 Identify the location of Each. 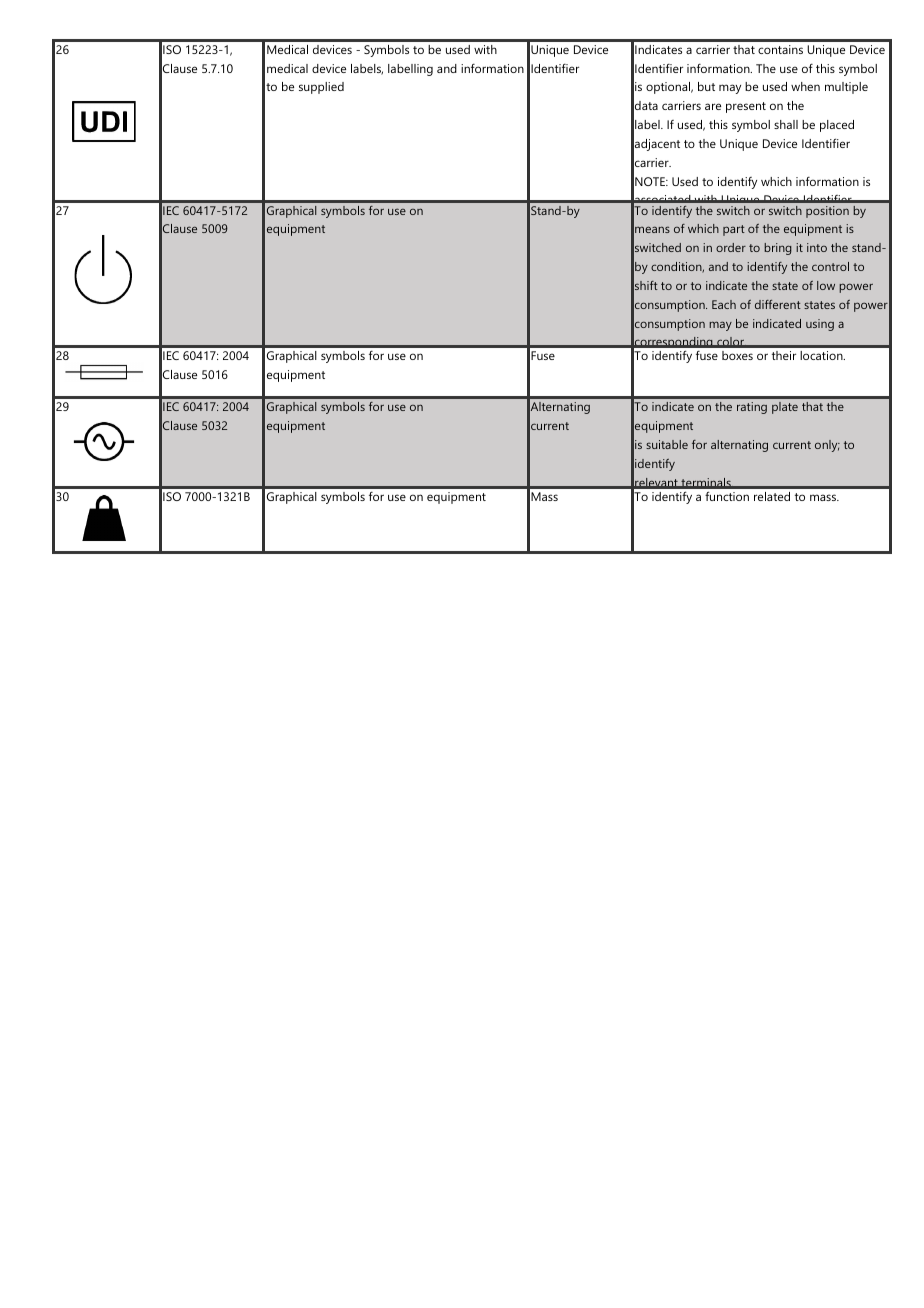
(724, 304).
